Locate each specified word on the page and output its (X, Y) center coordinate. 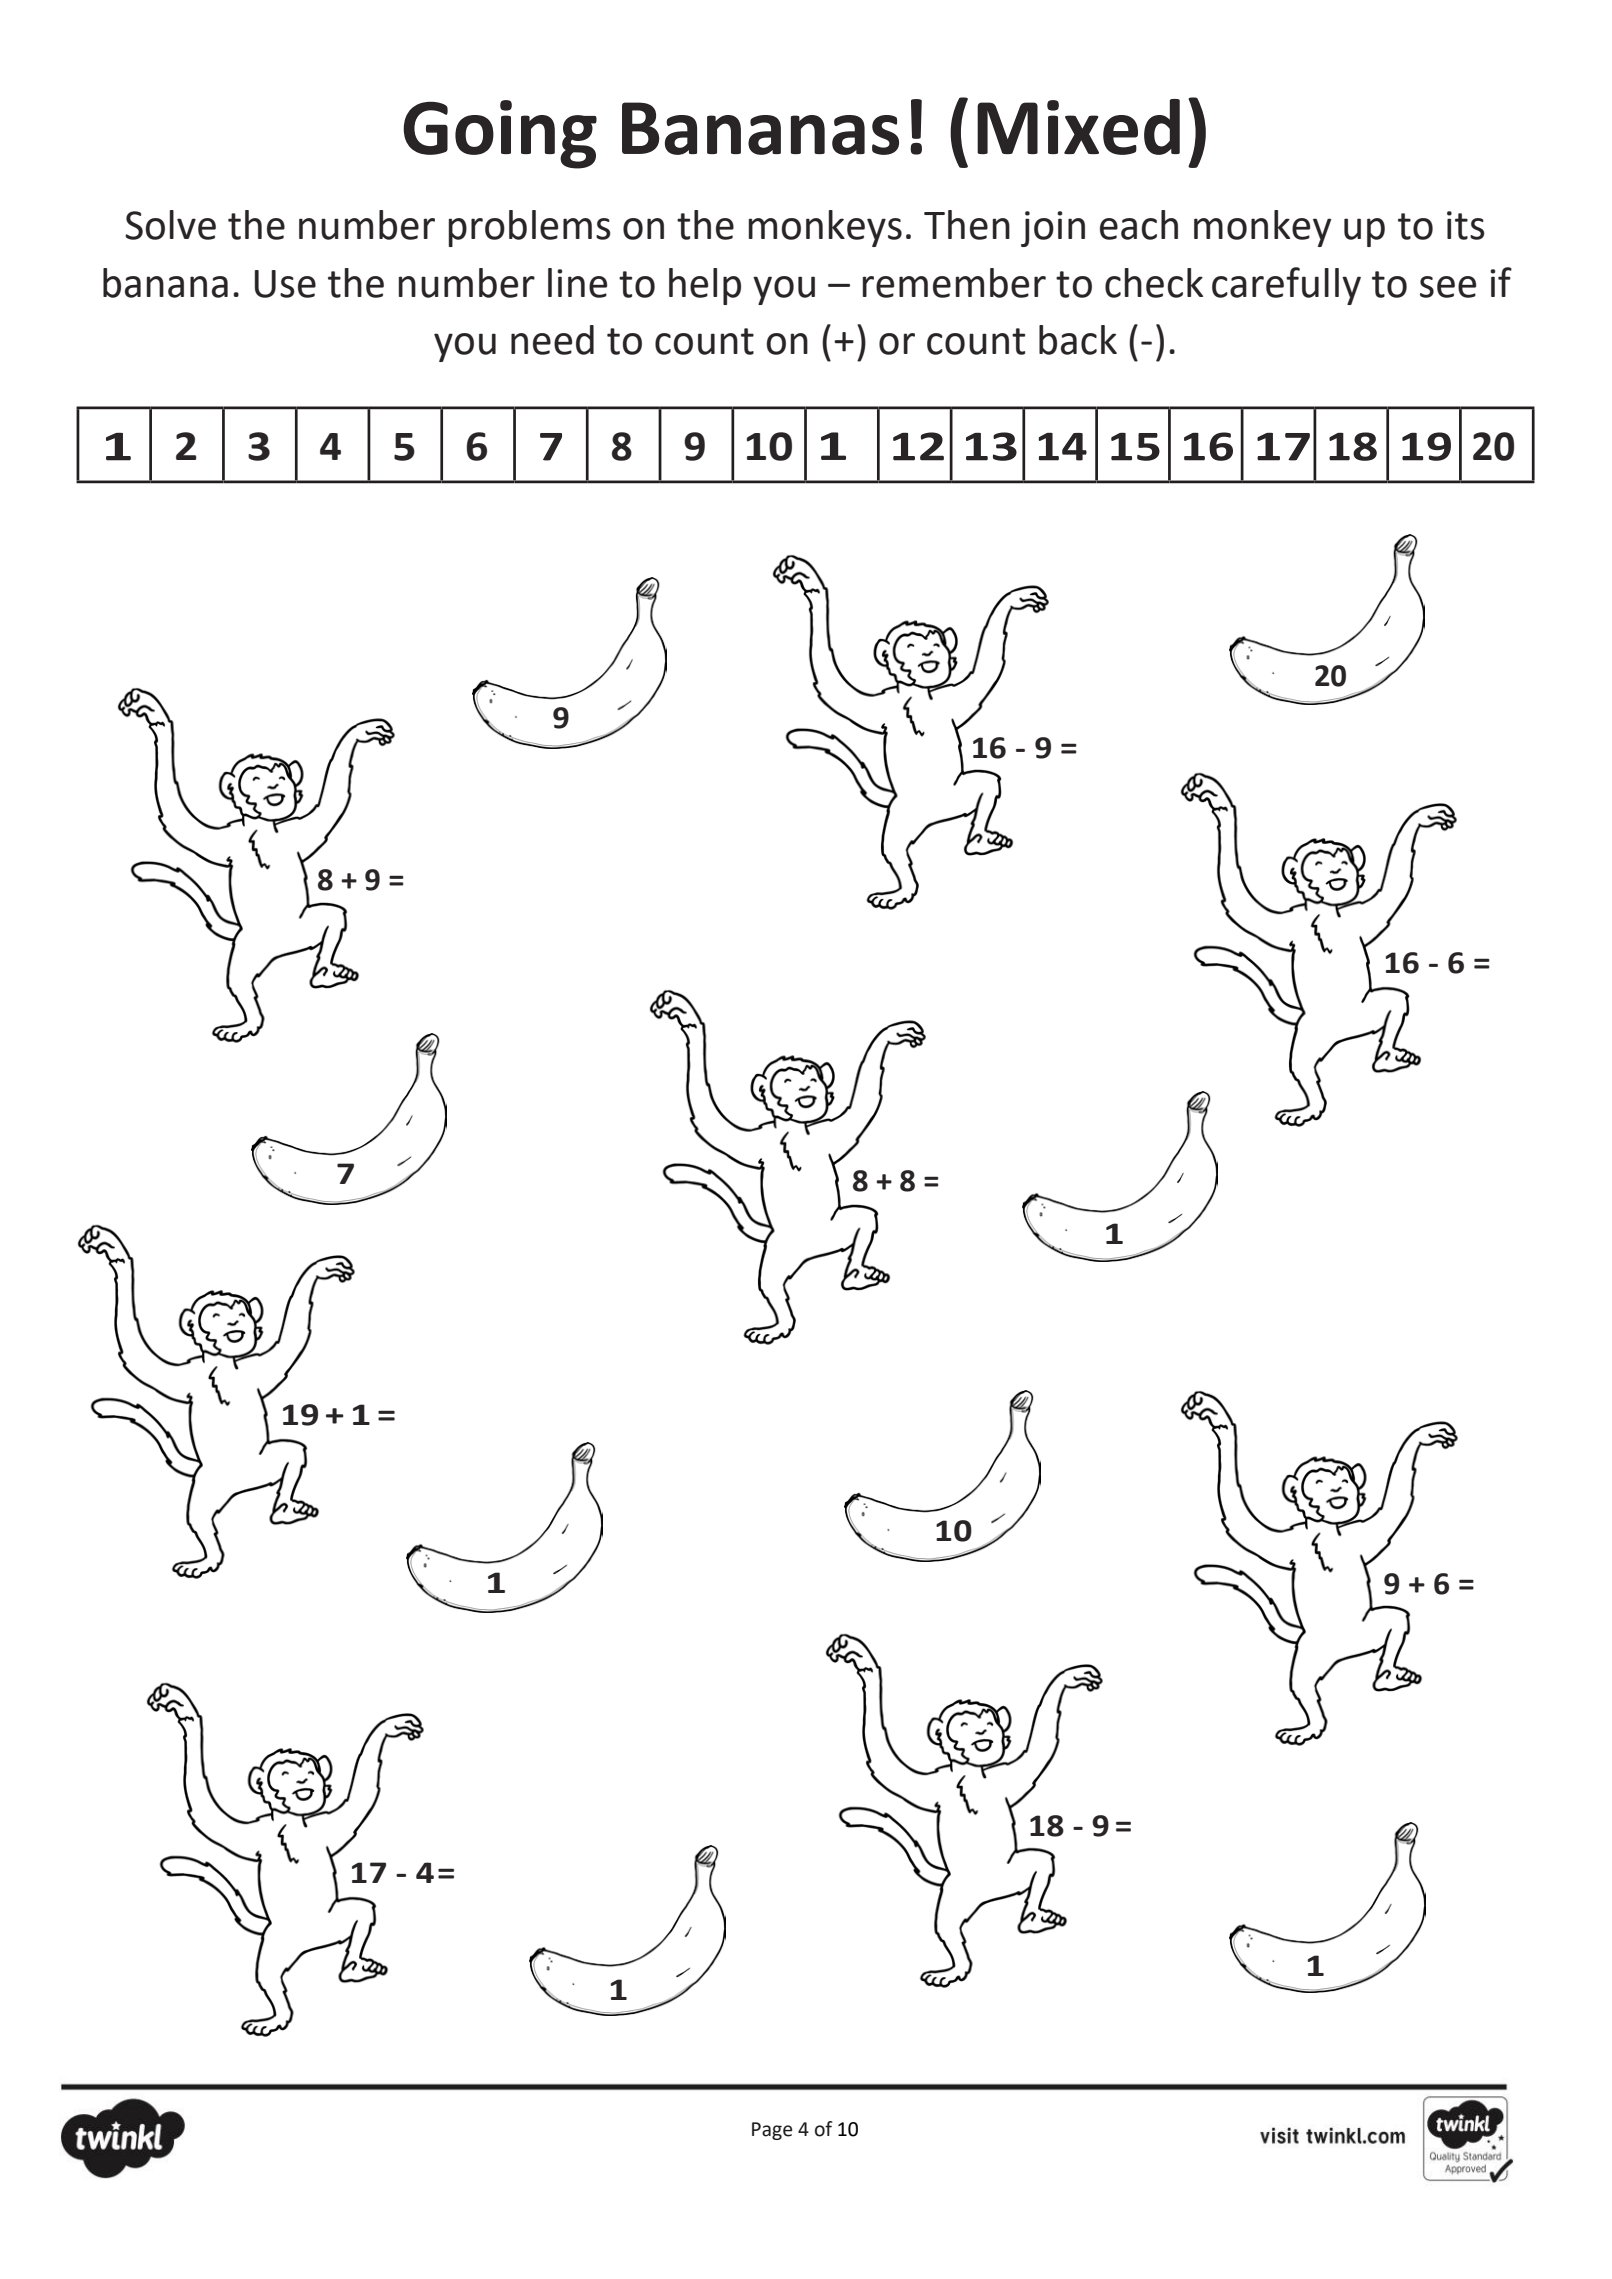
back (1078, 340)
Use (285, 284)
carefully (1286, 286)
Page (772, 2131)
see (1448, 287)
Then (967, 225)
